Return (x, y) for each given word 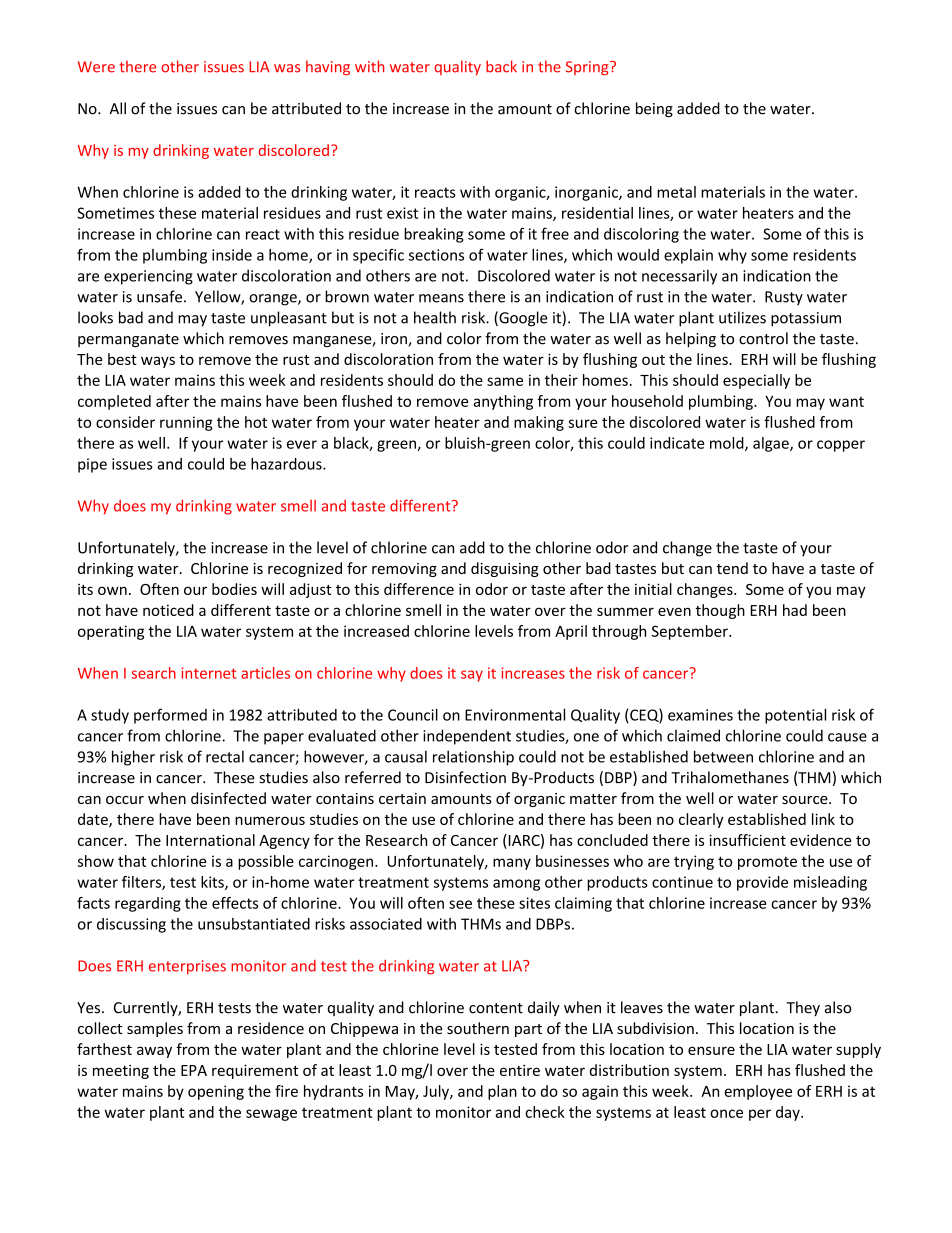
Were (96, 67)
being (654, 109)
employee (758, 1092)
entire (520, 1070)
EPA (194, 1070)
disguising (505, 569)
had (795, 610)
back (501, 66)
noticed (168, 610)
